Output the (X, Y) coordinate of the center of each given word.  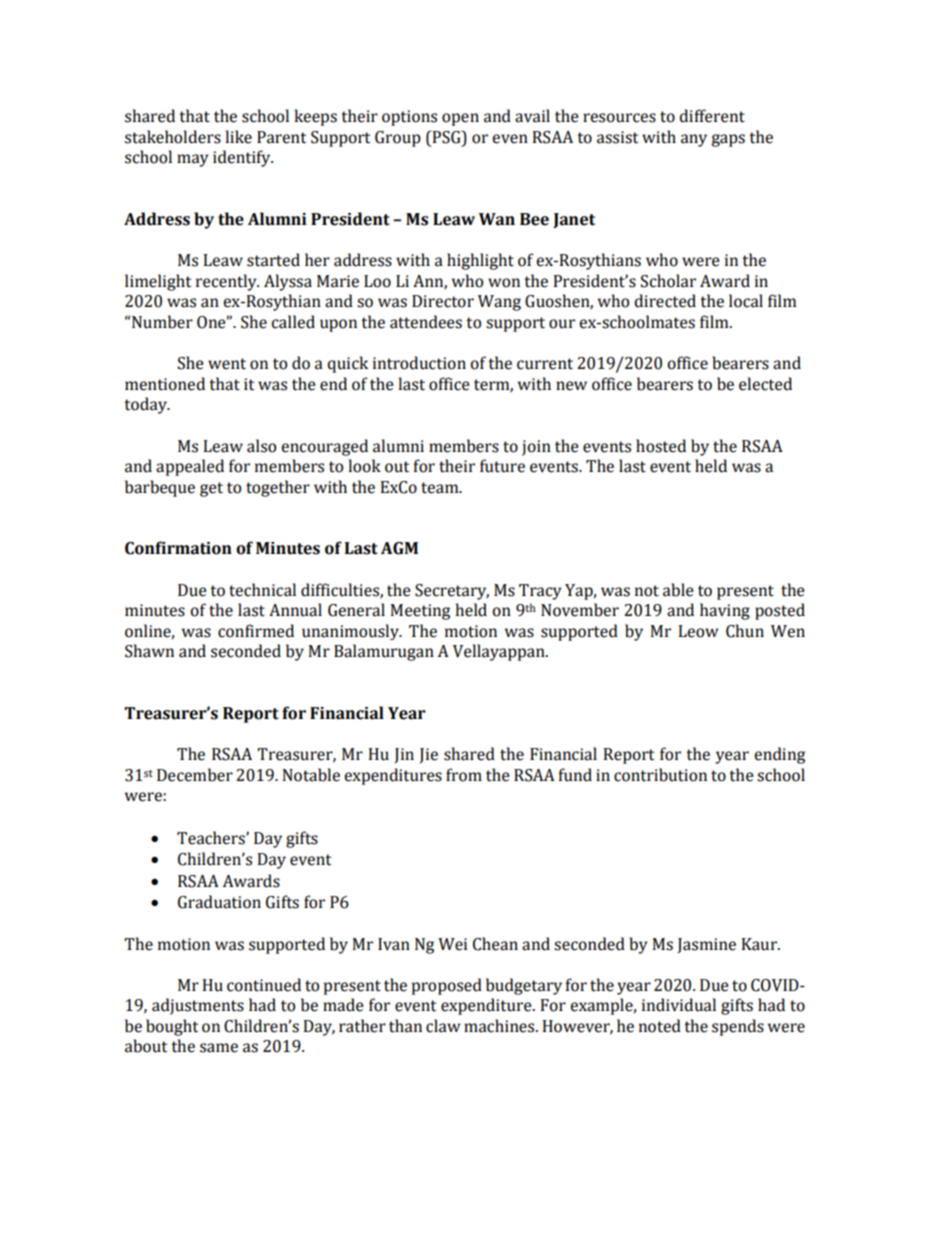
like (238, 137)
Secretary (452, 592)
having (725, 611)
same (219, 1048)
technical (262, 590)
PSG (446, 137)
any (694, 140)
